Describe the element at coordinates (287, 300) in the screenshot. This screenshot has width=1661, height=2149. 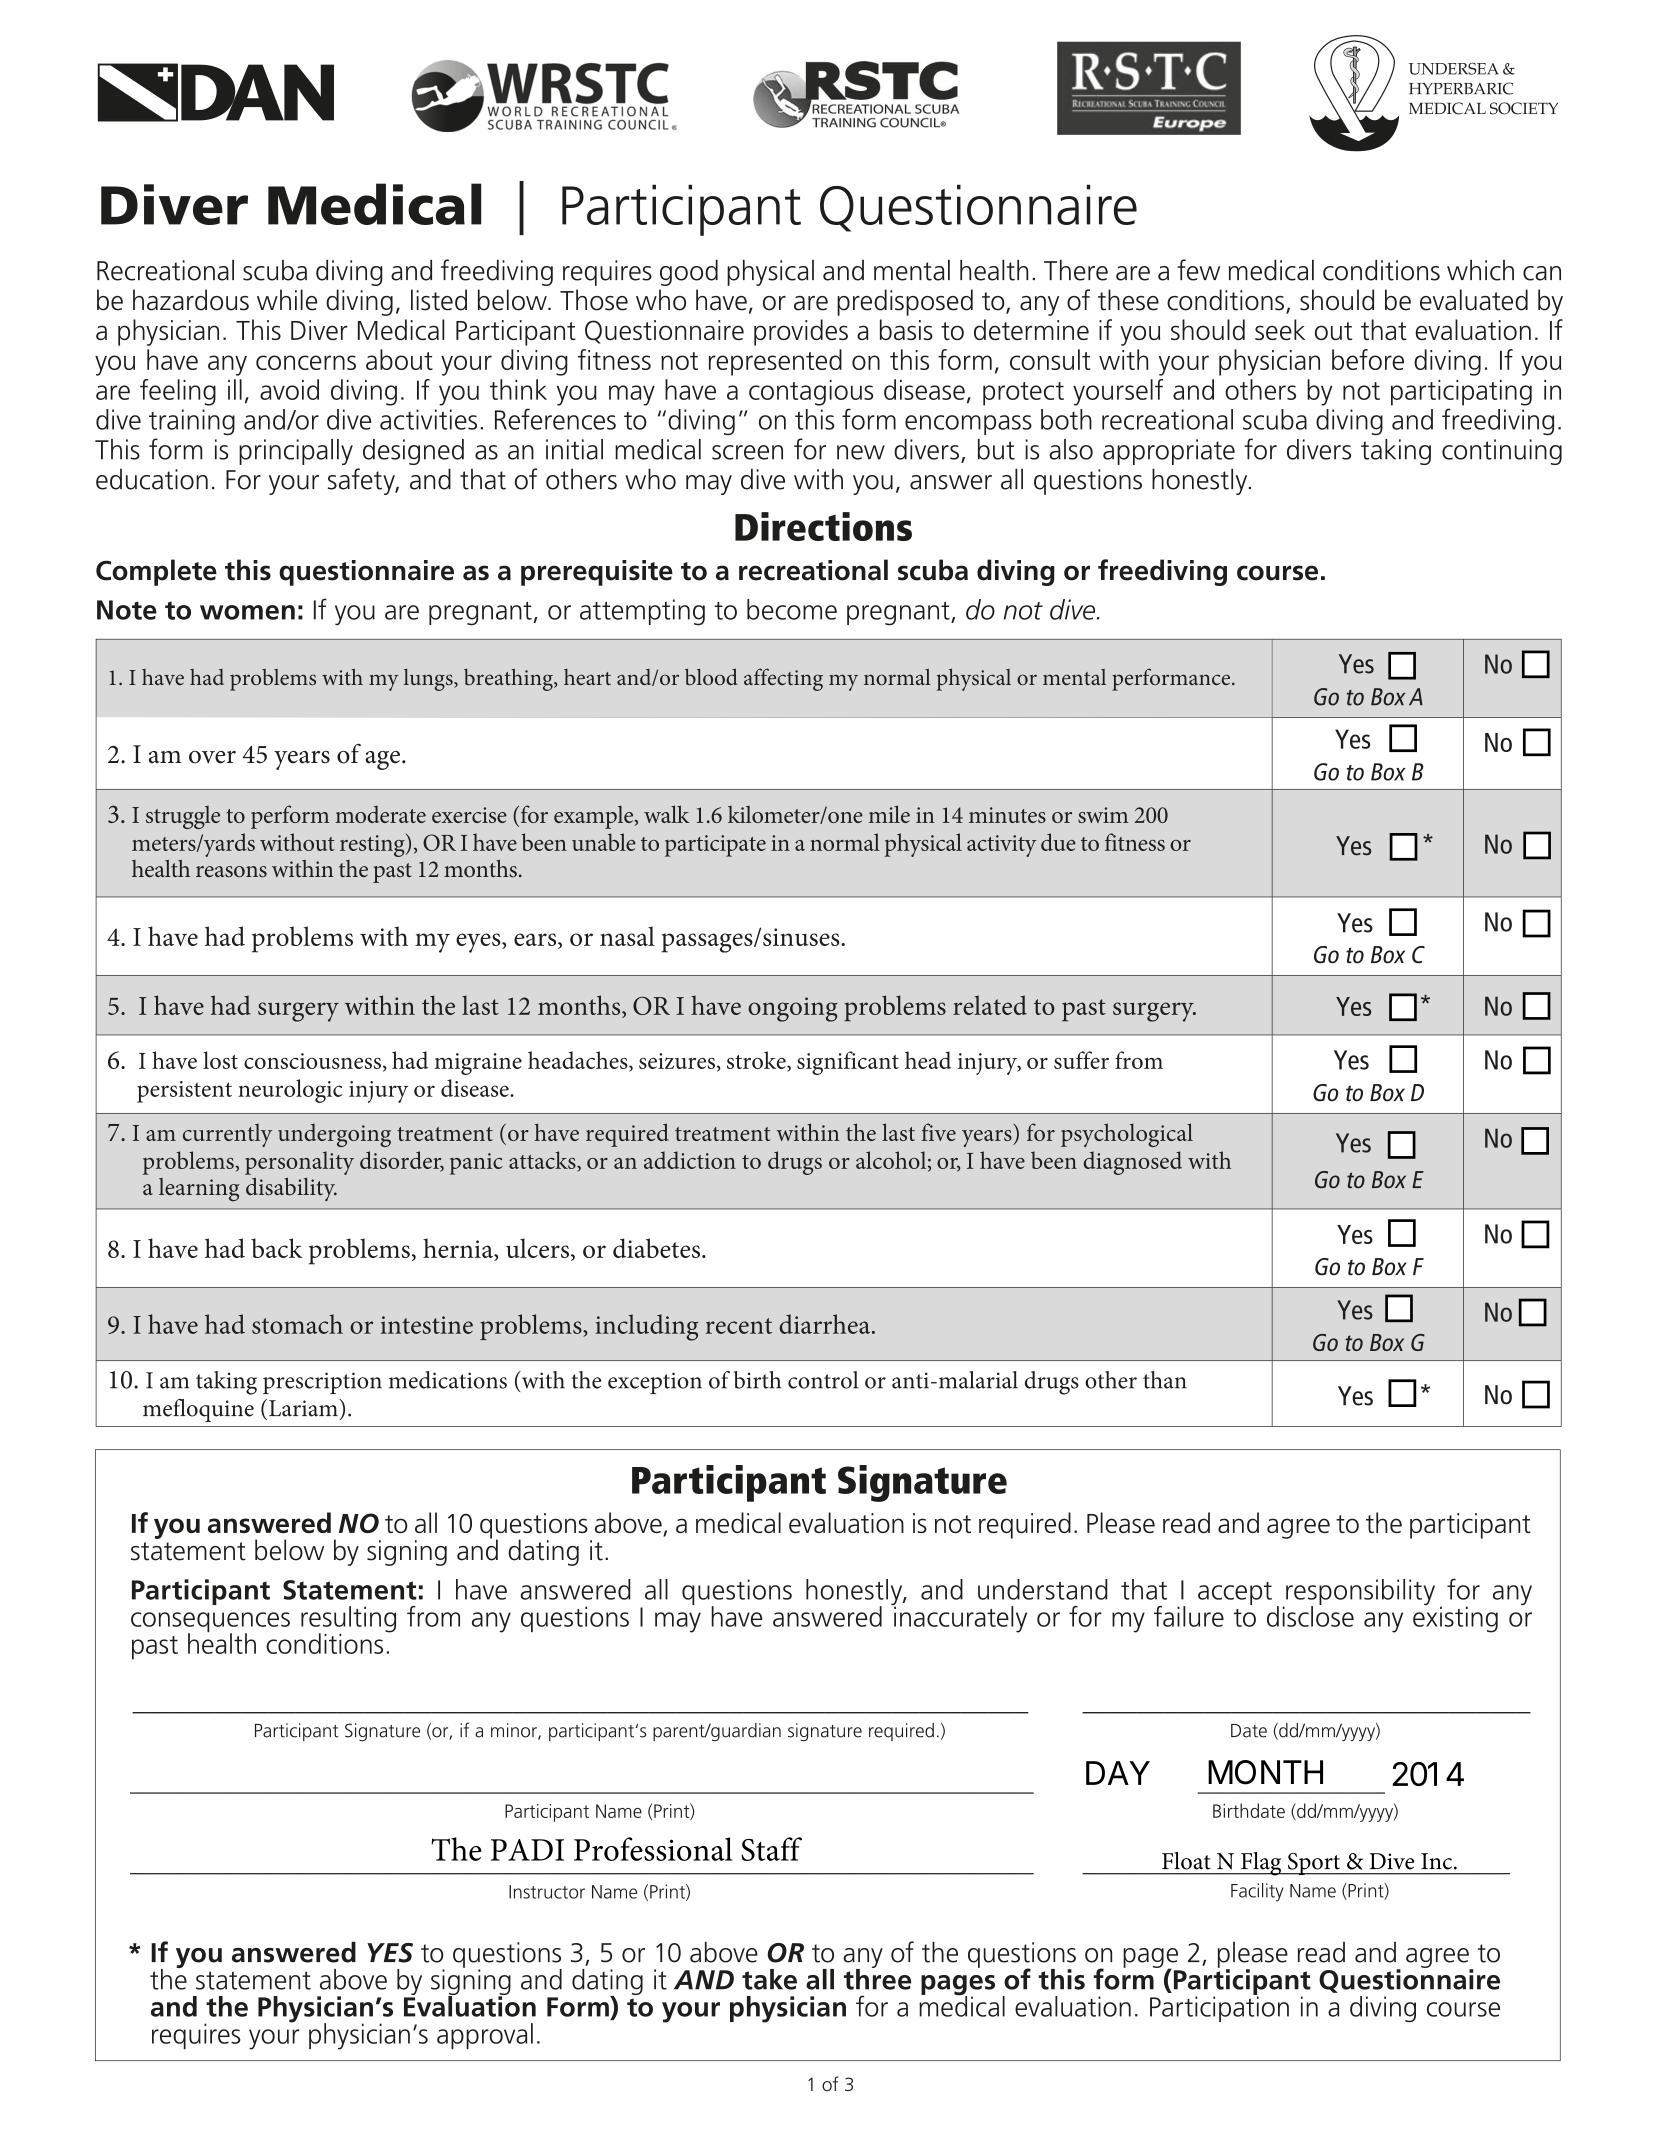
I see `while` at that location.
